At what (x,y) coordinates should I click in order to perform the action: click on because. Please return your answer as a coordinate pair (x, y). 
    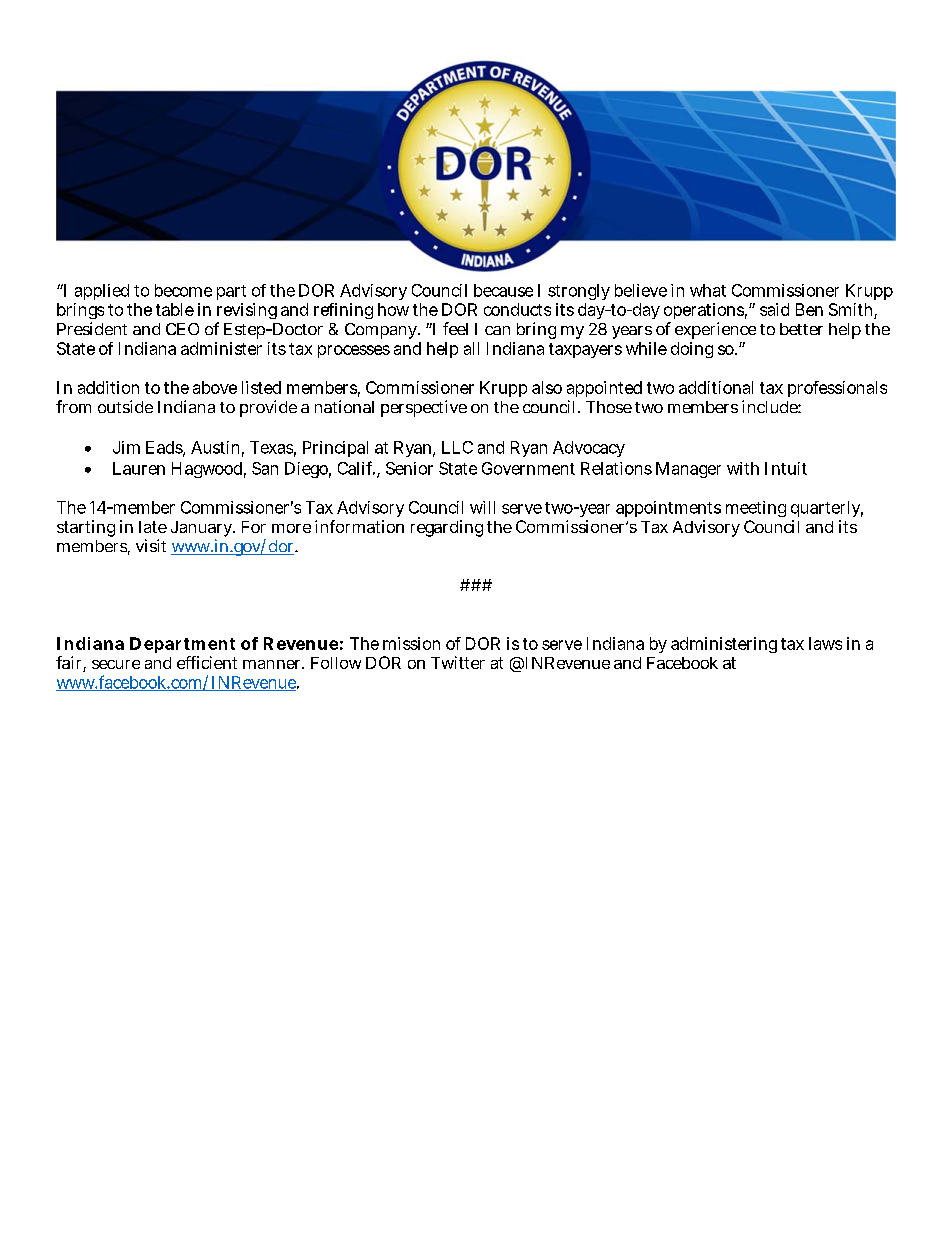
    Looking at the image, I should click on (503, 290).
